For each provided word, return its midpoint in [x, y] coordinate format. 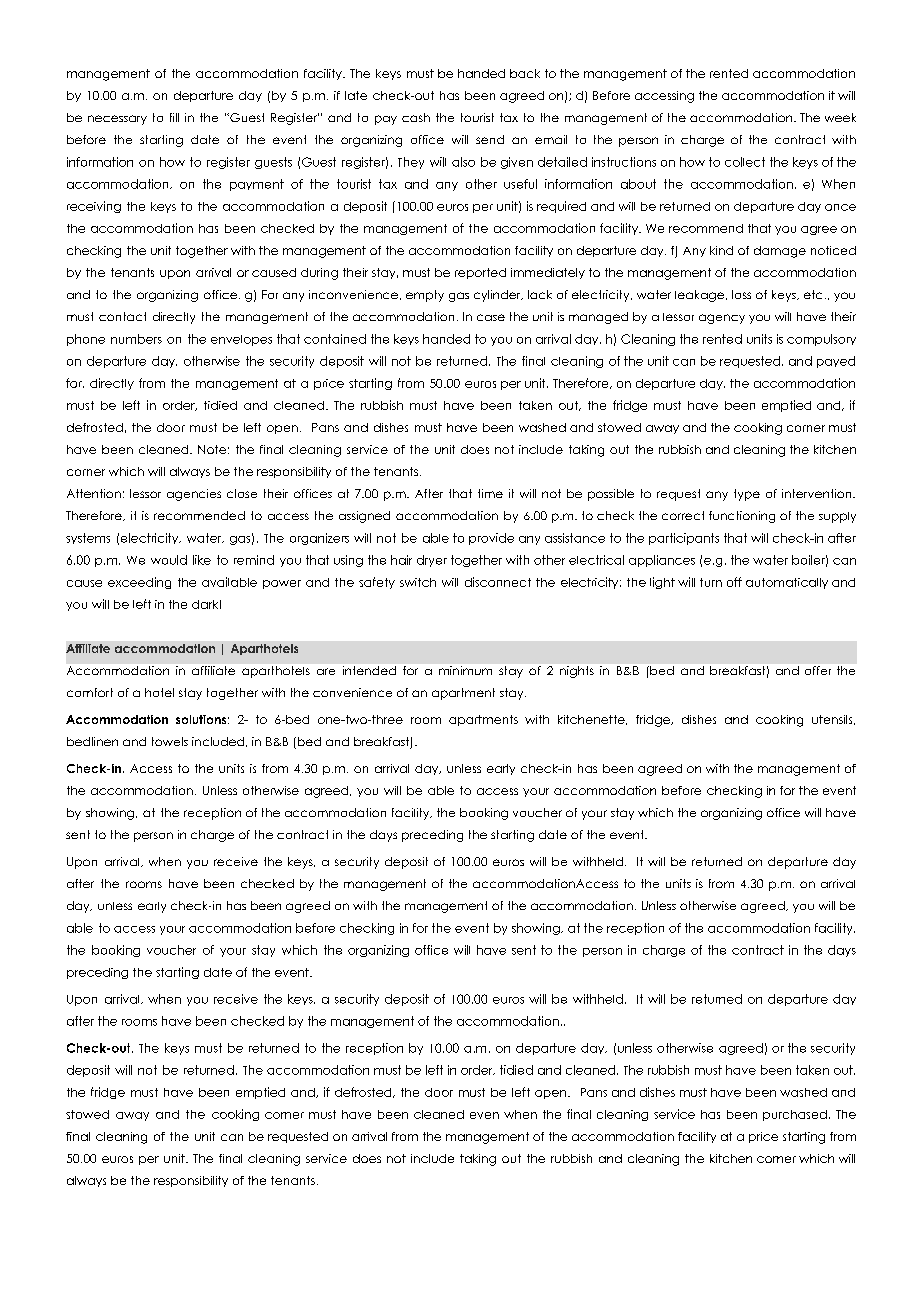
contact [122, 316]
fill [174, 117]
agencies [194, 495]
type [747, 495]
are [326, 671]
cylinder [498, 296]
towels [170, 741]
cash [416, 117]
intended [369, 670]
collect [745, 162]
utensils [833, 720]
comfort [90, 692]
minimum [465, 670]
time [490, 493]
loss [741, 294]
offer [818, 670]
